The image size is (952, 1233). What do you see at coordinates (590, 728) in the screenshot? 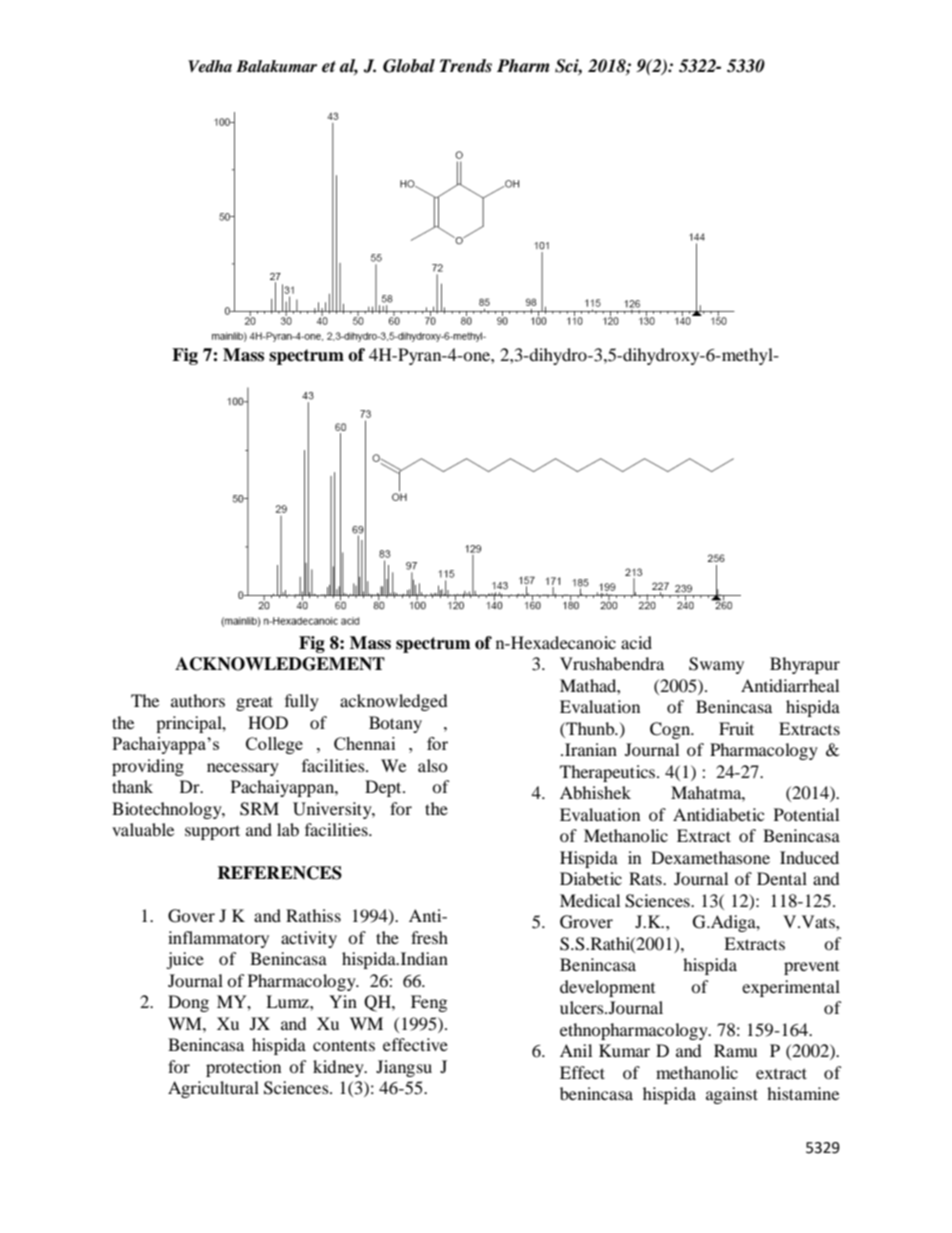
I see `Thunb` at bounding box center [590, 728].
